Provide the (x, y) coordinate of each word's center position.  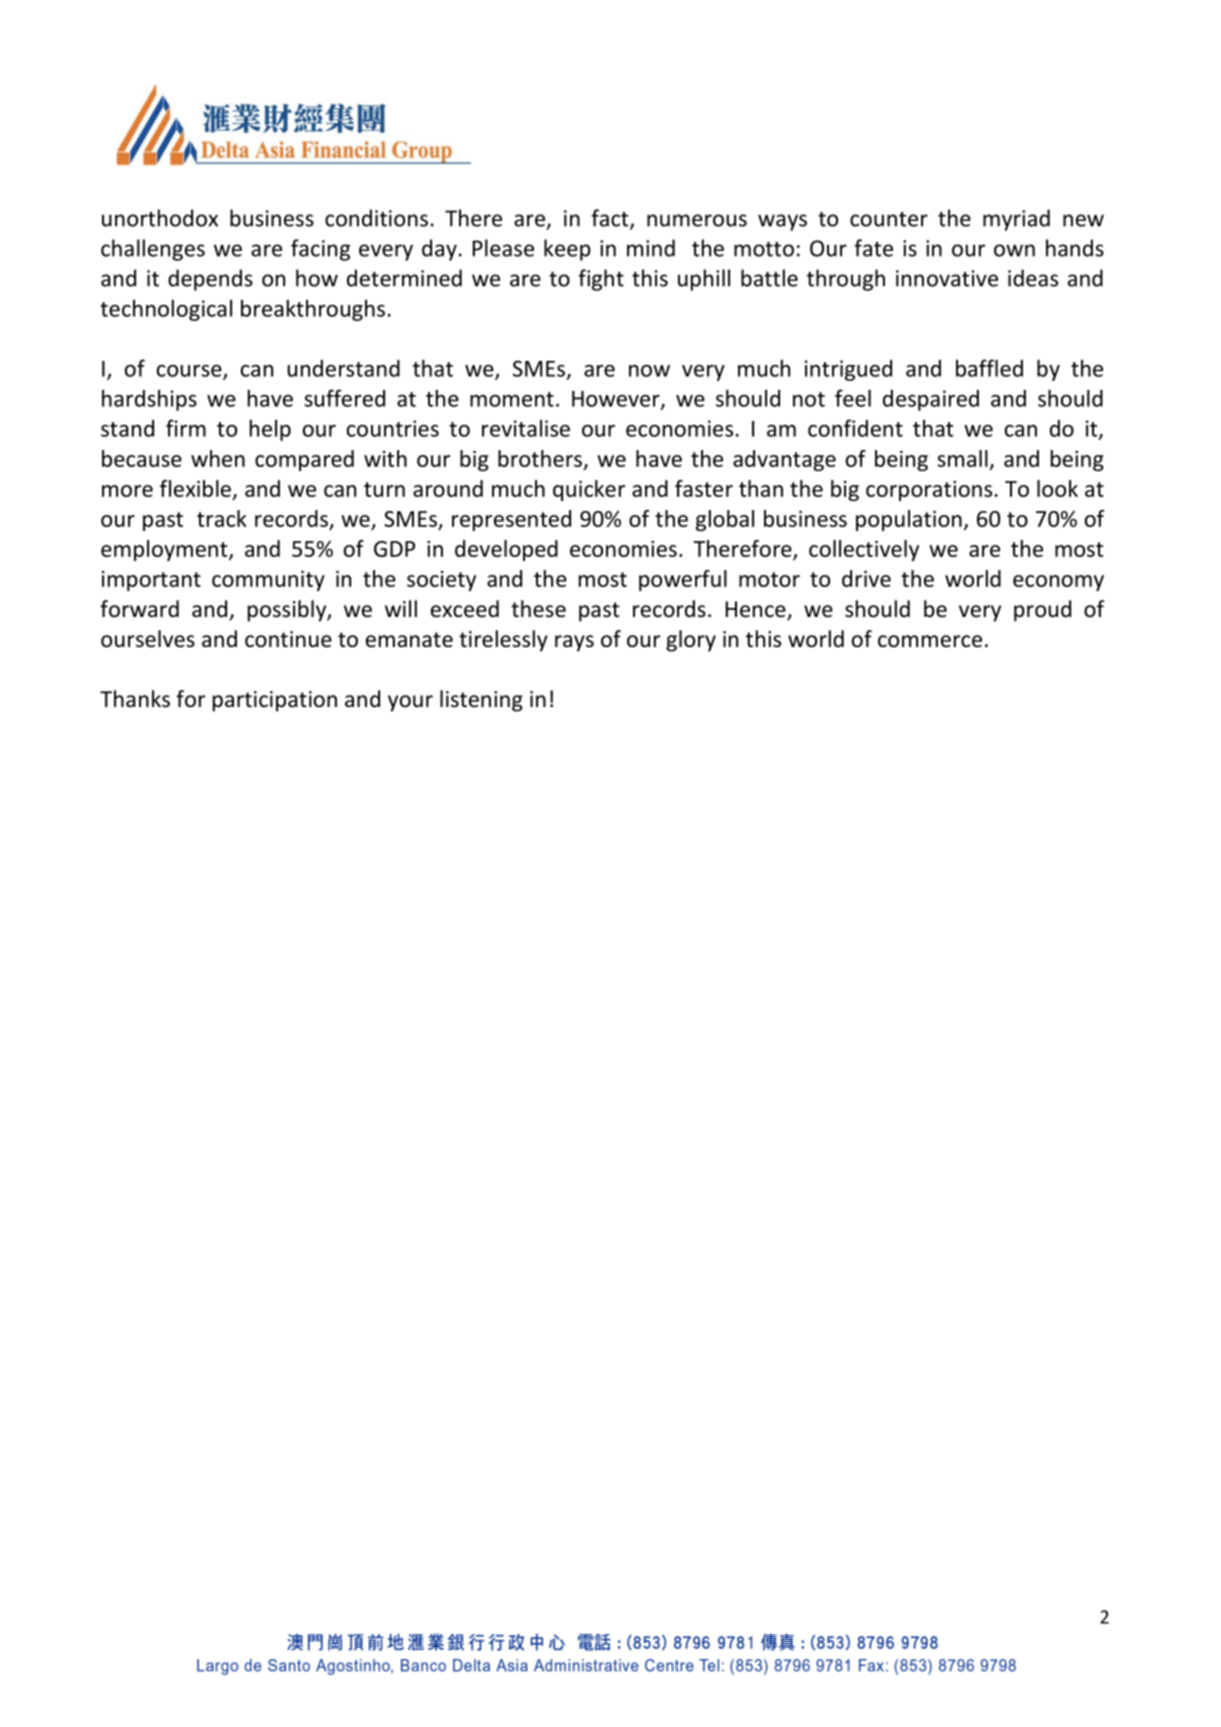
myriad (1016, 220)
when (218, 458)
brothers (541, 460)
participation (275, 701)
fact (611, 219)
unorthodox (160, 218)
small (963, 460)
